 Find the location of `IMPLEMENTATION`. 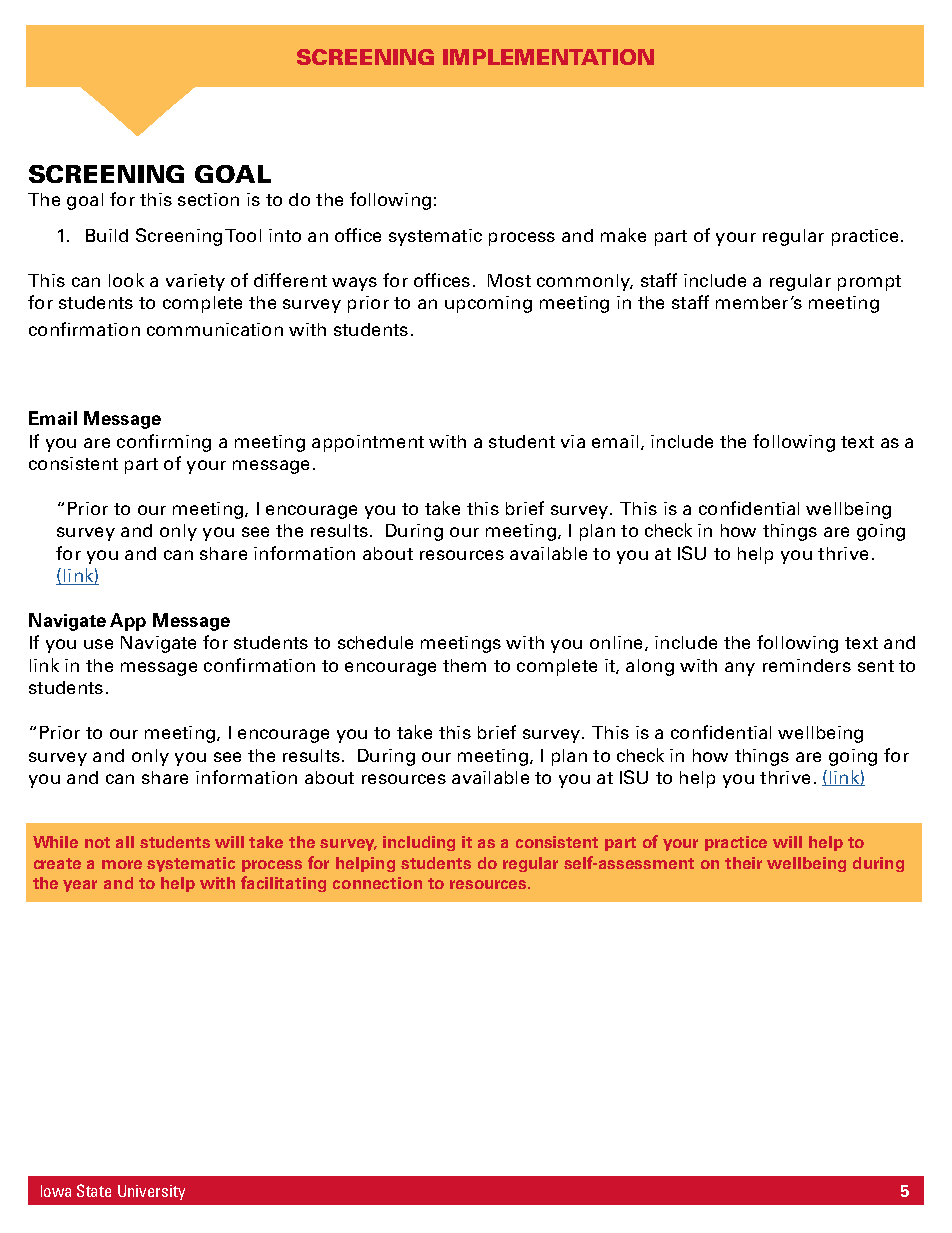

IMPLEMENTATION is located at coordinates (548, 57).
